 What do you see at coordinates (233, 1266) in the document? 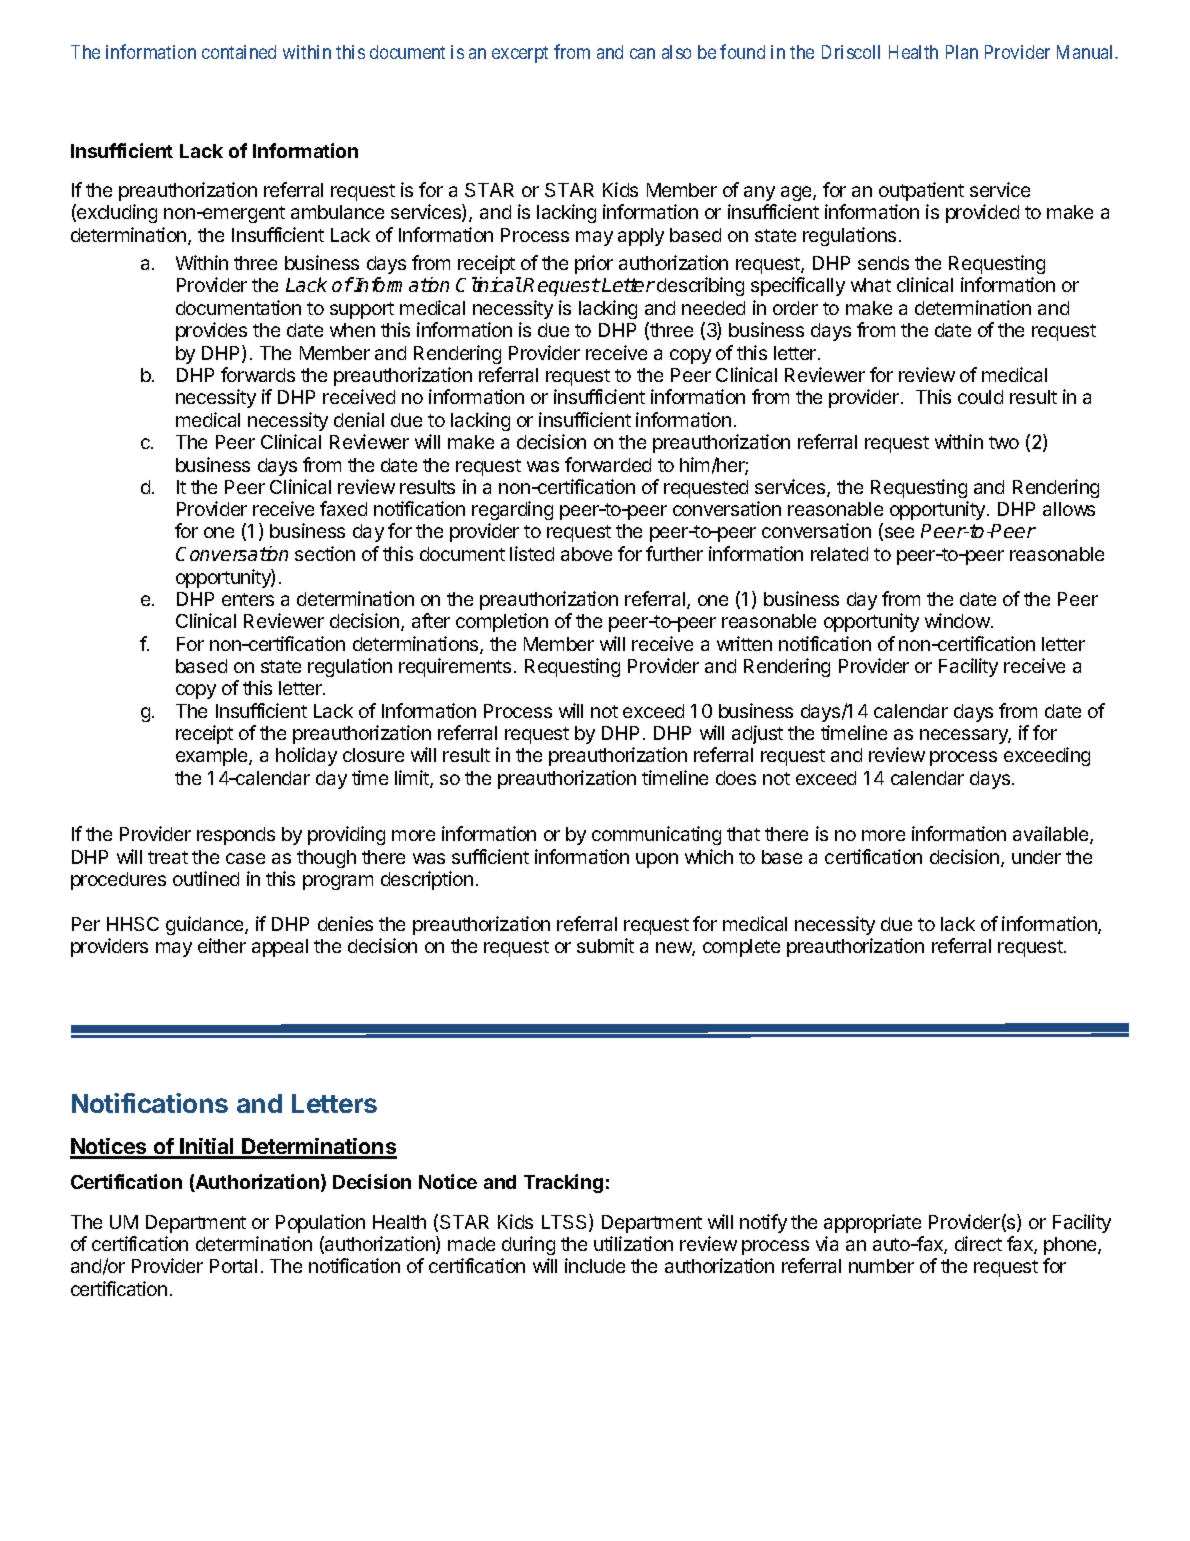
I see `Portal` at bounding box center [233, 1266].
